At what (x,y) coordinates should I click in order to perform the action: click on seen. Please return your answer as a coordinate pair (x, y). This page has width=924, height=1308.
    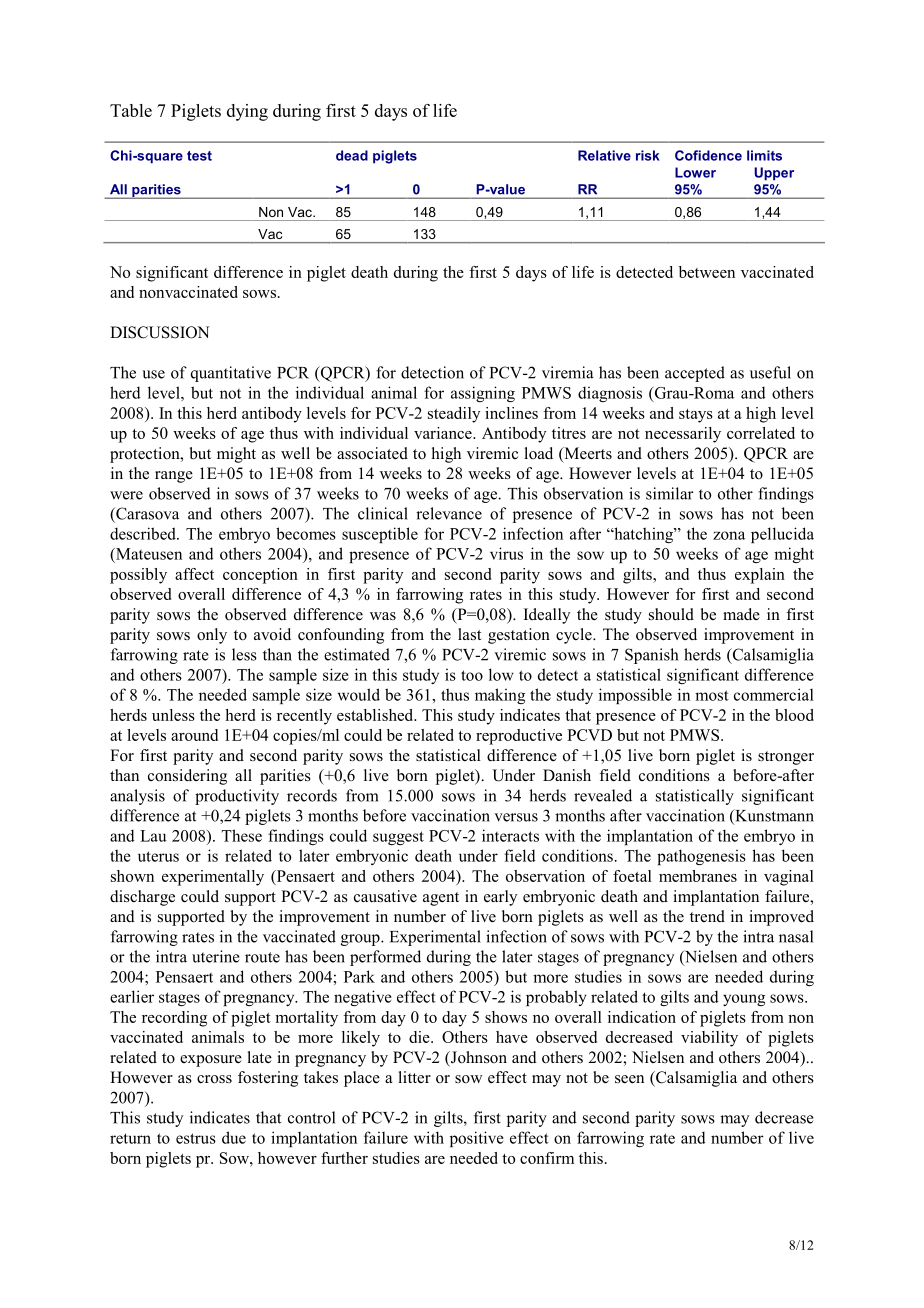
    Looking at the image, I should click on (629, 1079).
